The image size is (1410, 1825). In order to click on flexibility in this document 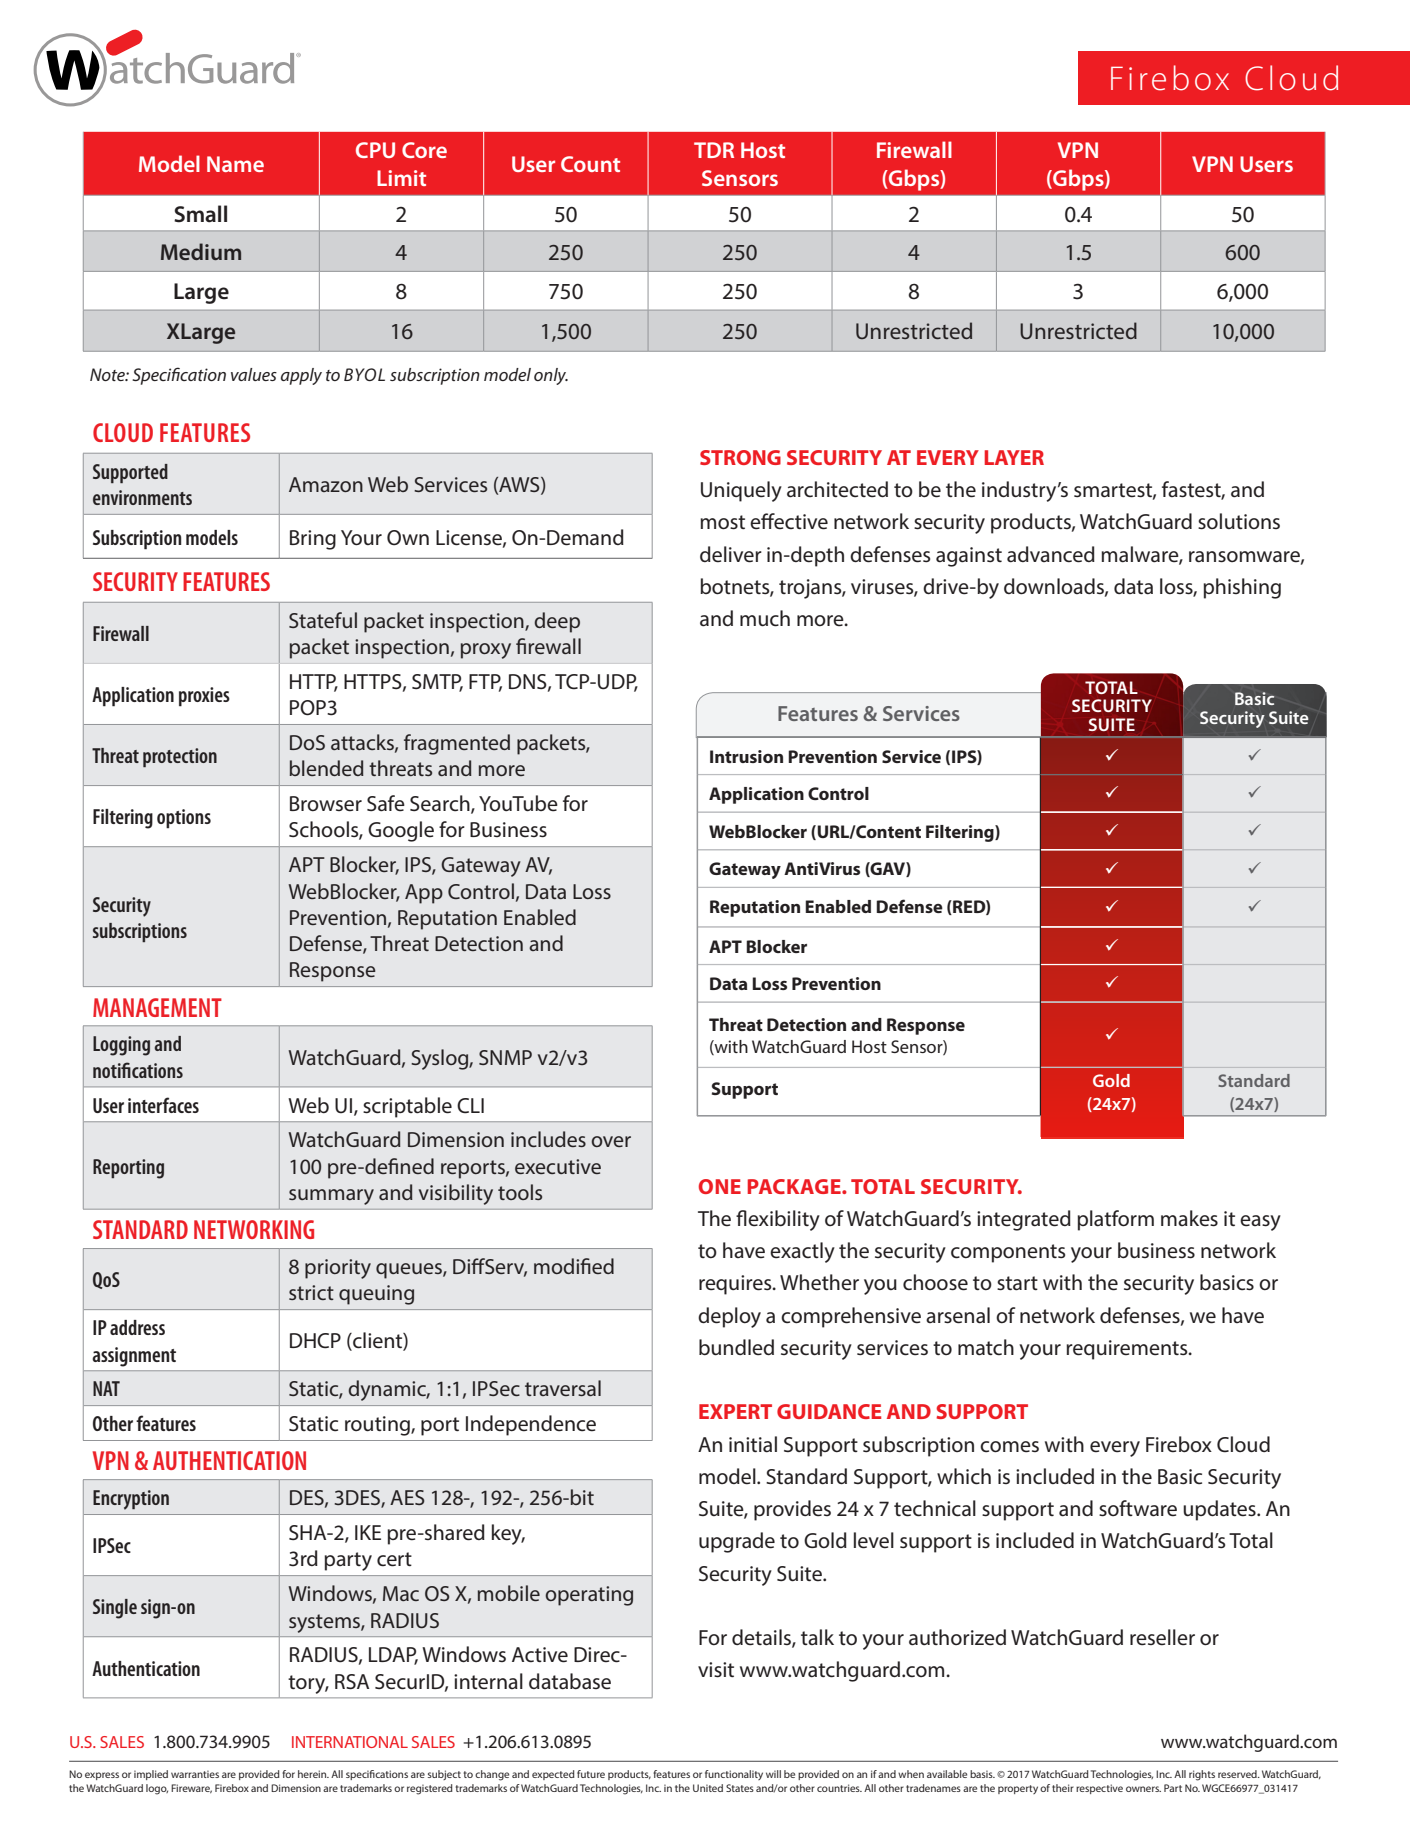, I will do `click(778, 1220)`.
